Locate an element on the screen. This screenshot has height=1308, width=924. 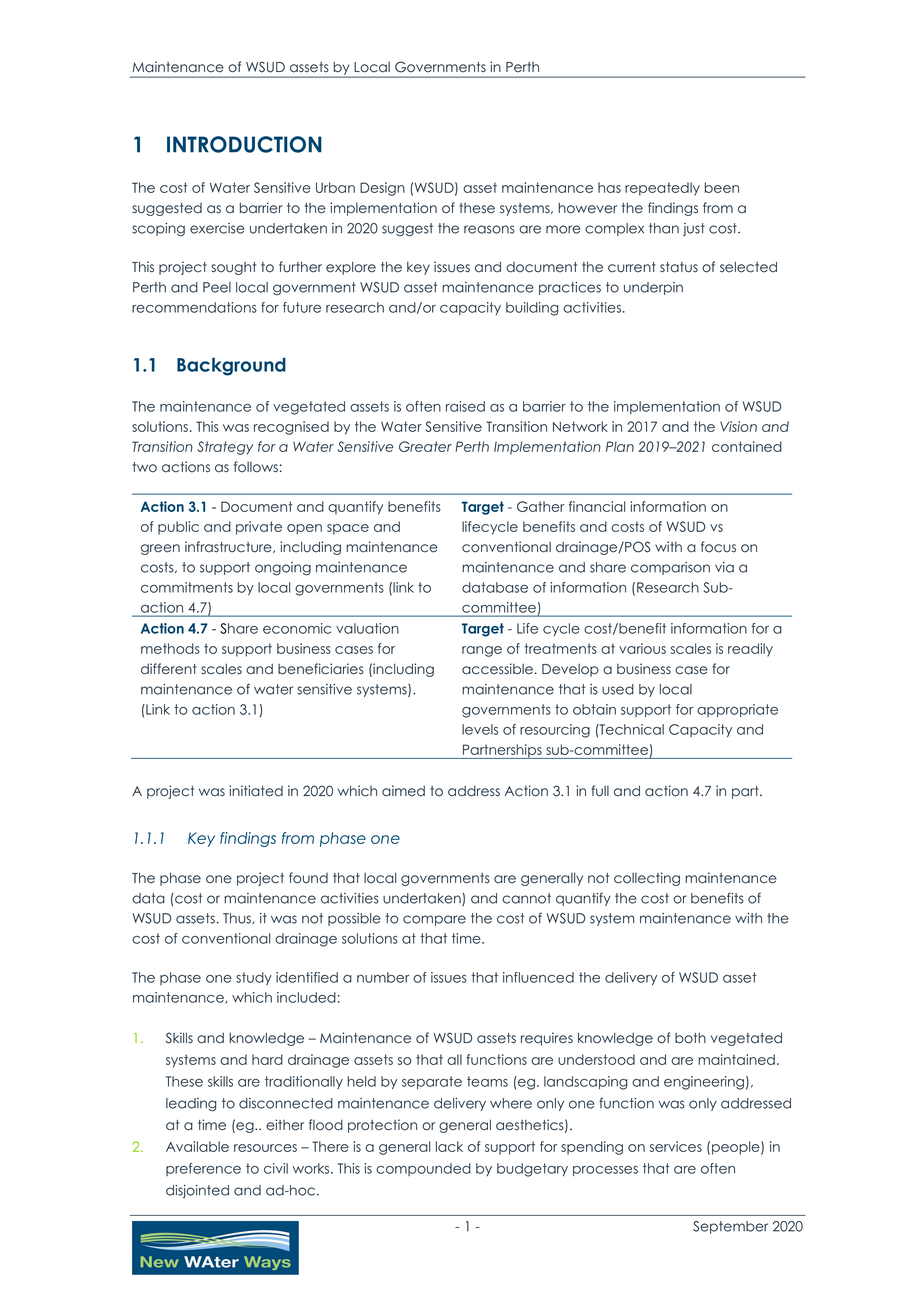
private is located at coordinates (259, 528).
